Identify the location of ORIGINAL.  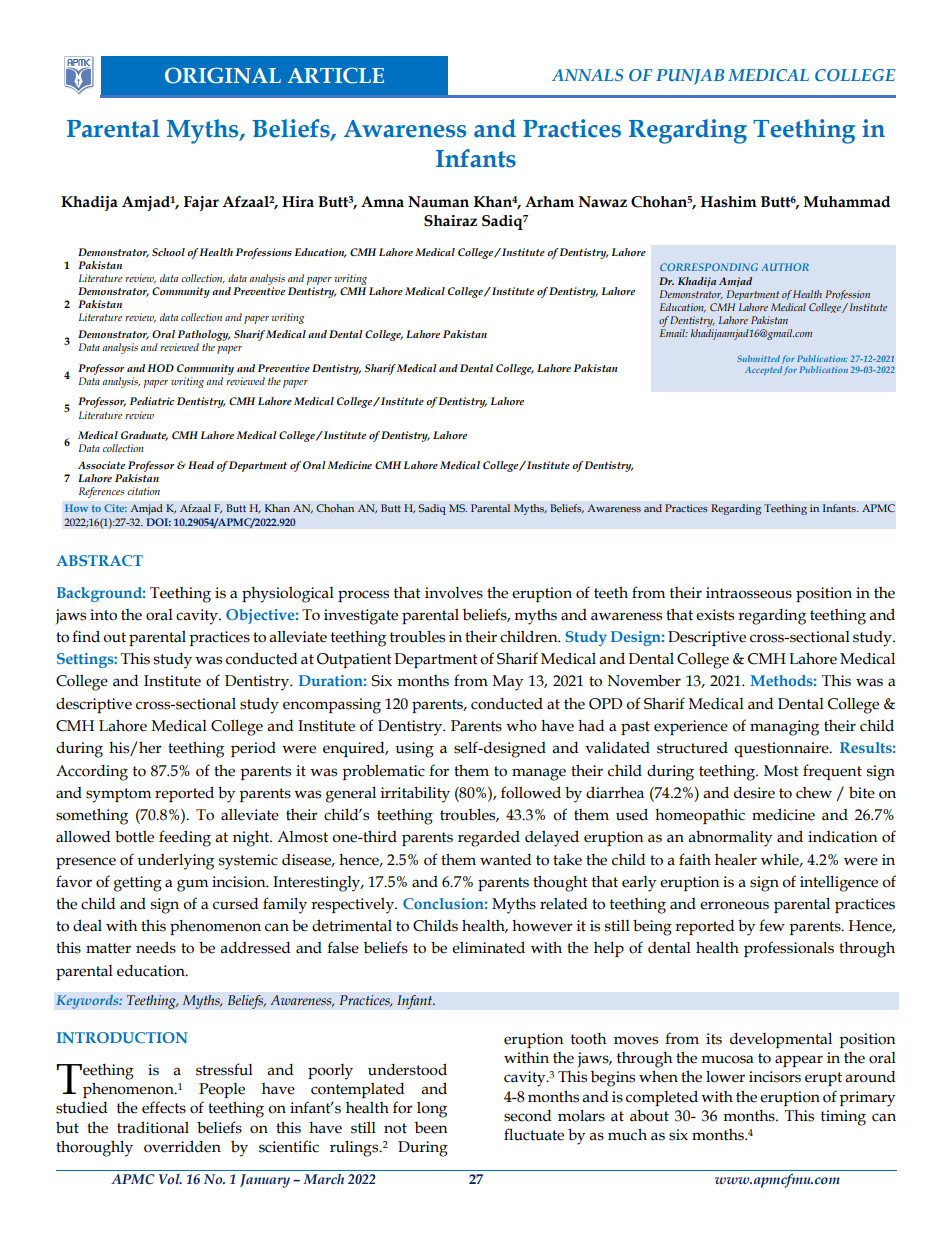
(223, 75).
